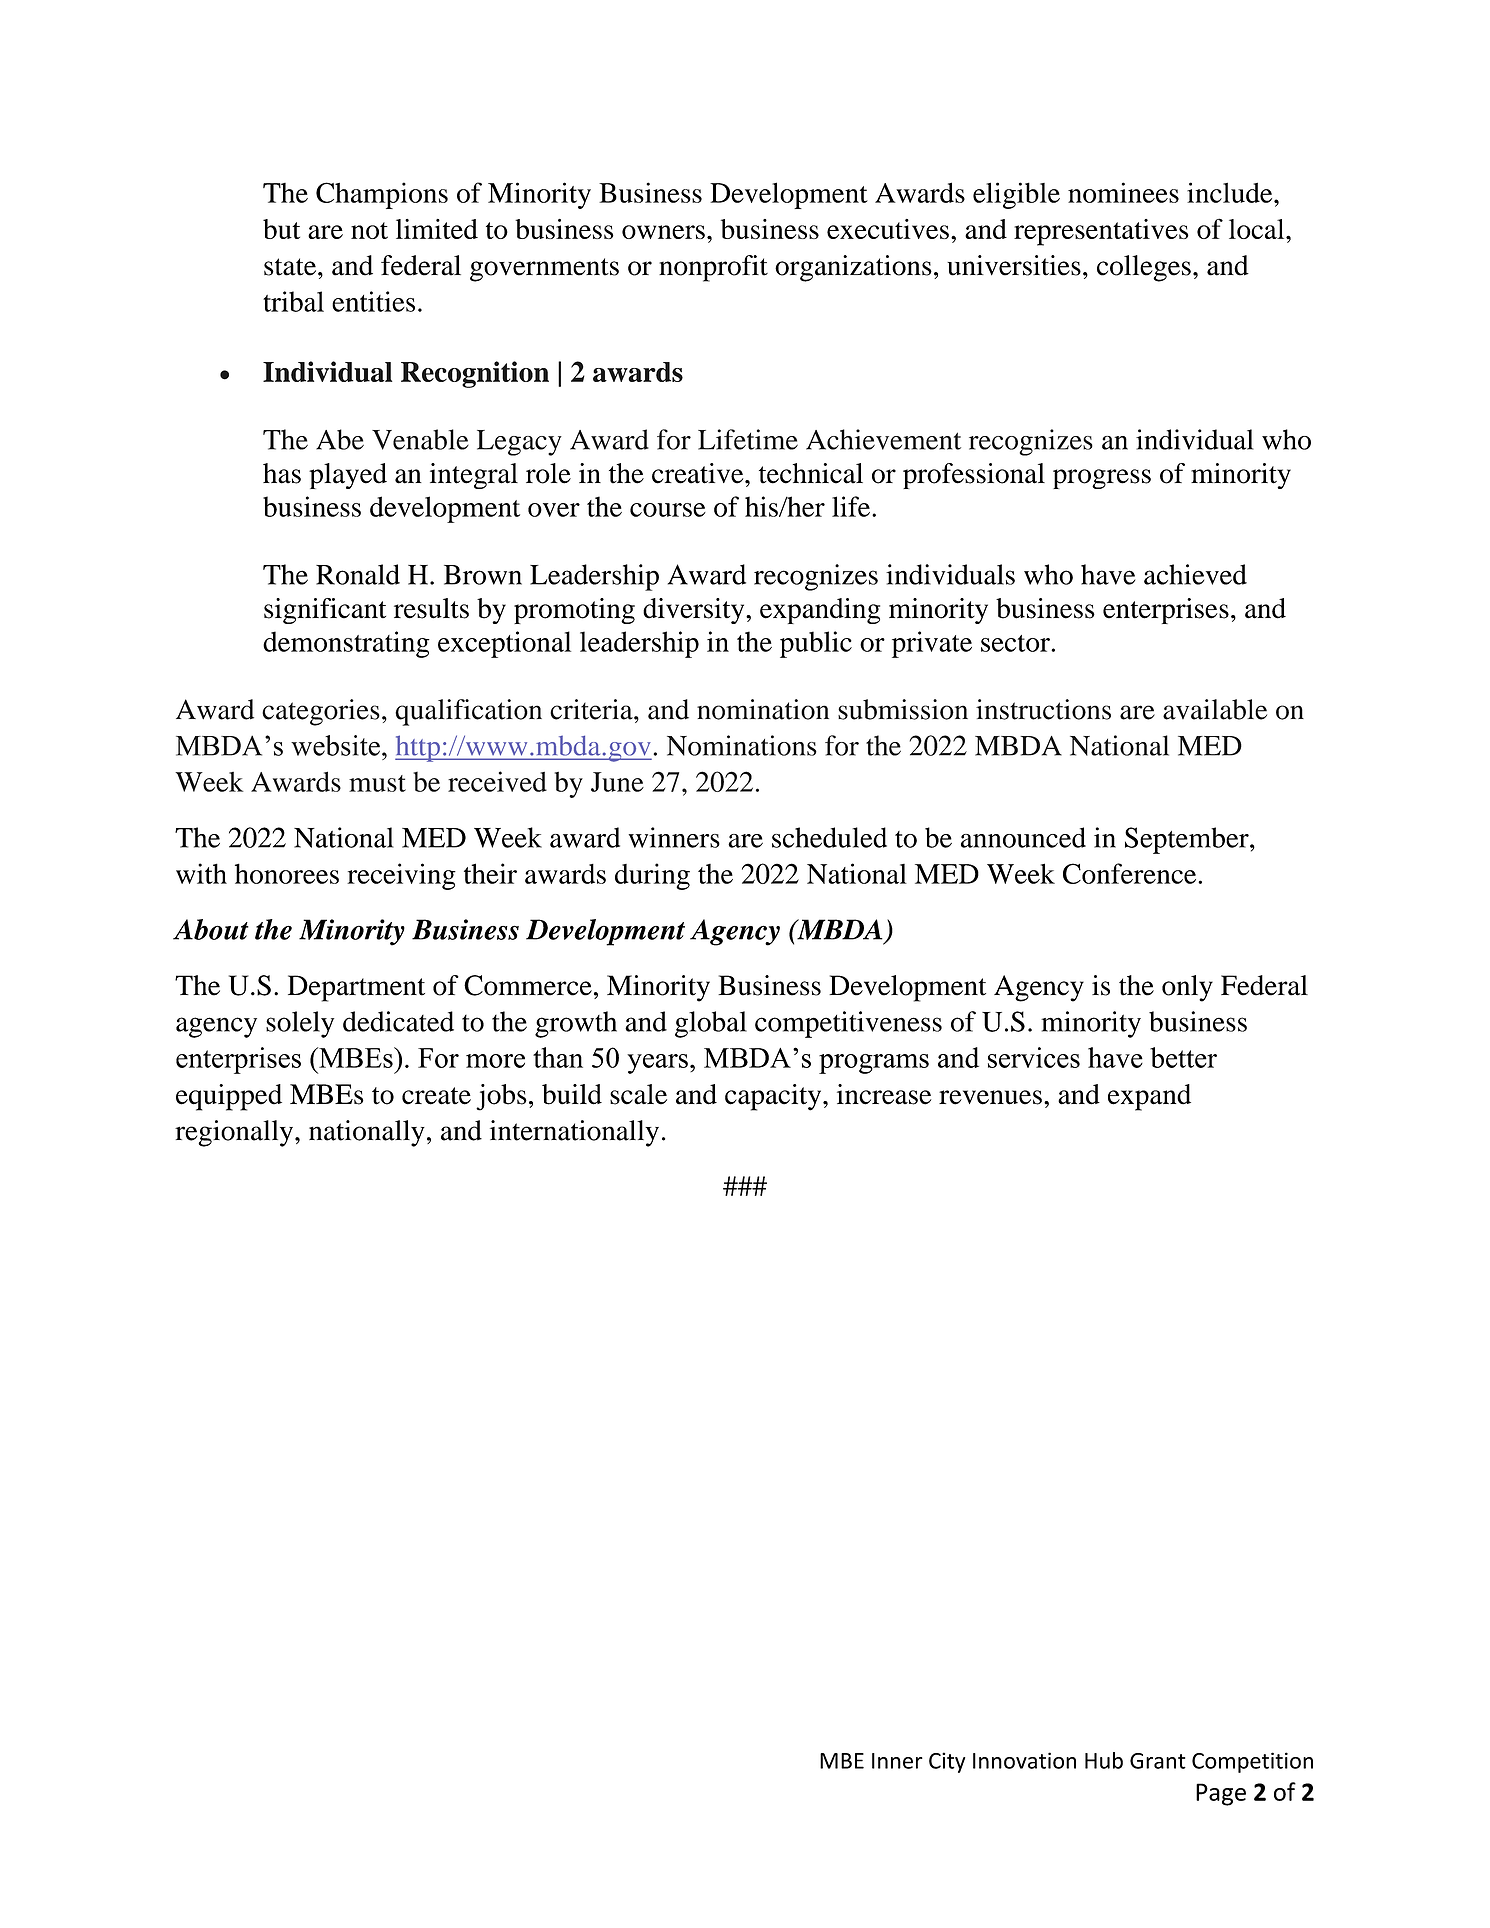  Describe the element at coordinates (695, 611) in the screenshot. I see `diversity` at that location.
